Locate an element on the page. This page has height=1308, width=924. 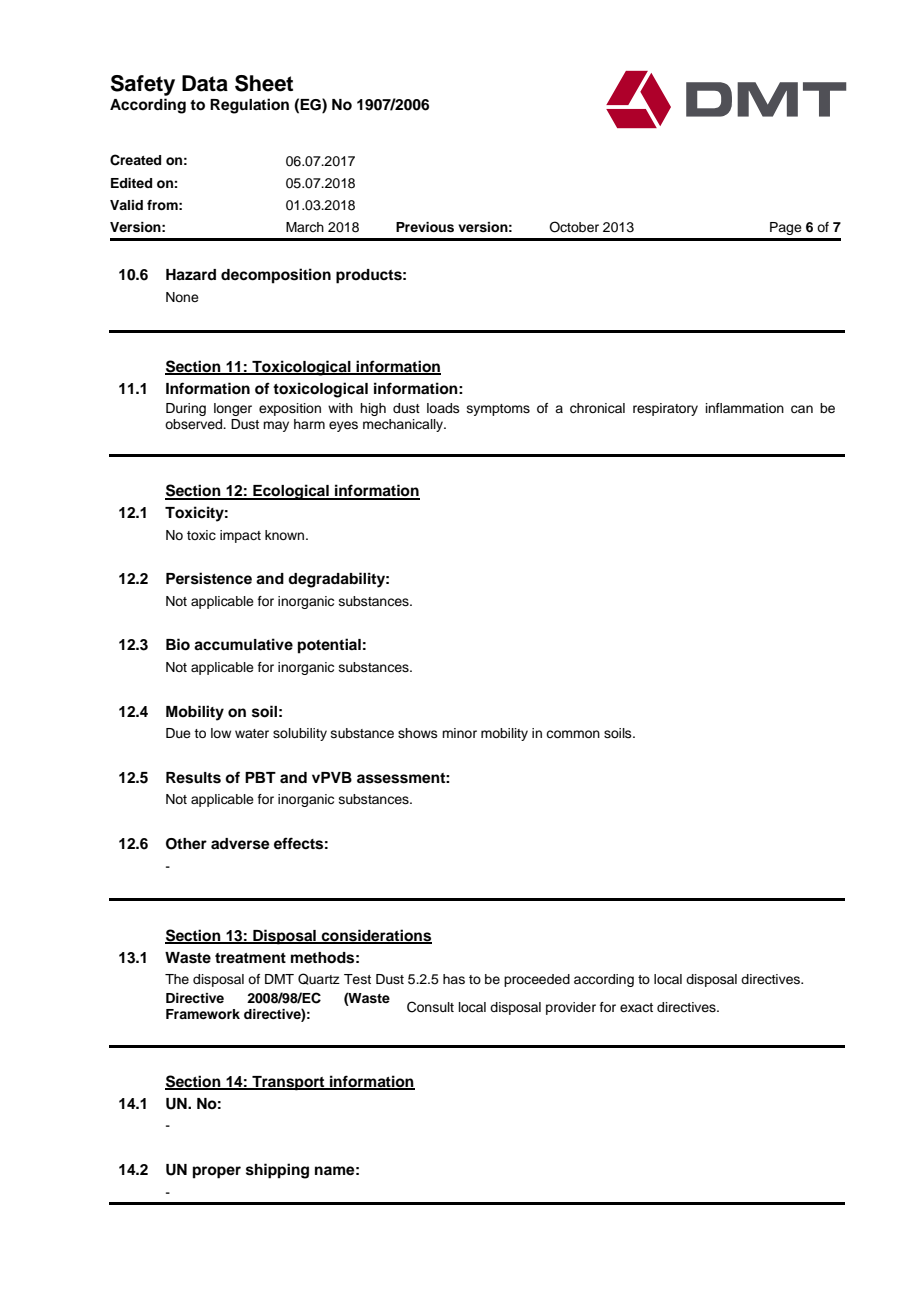
Consult is located at coordinates (430, 1007).
